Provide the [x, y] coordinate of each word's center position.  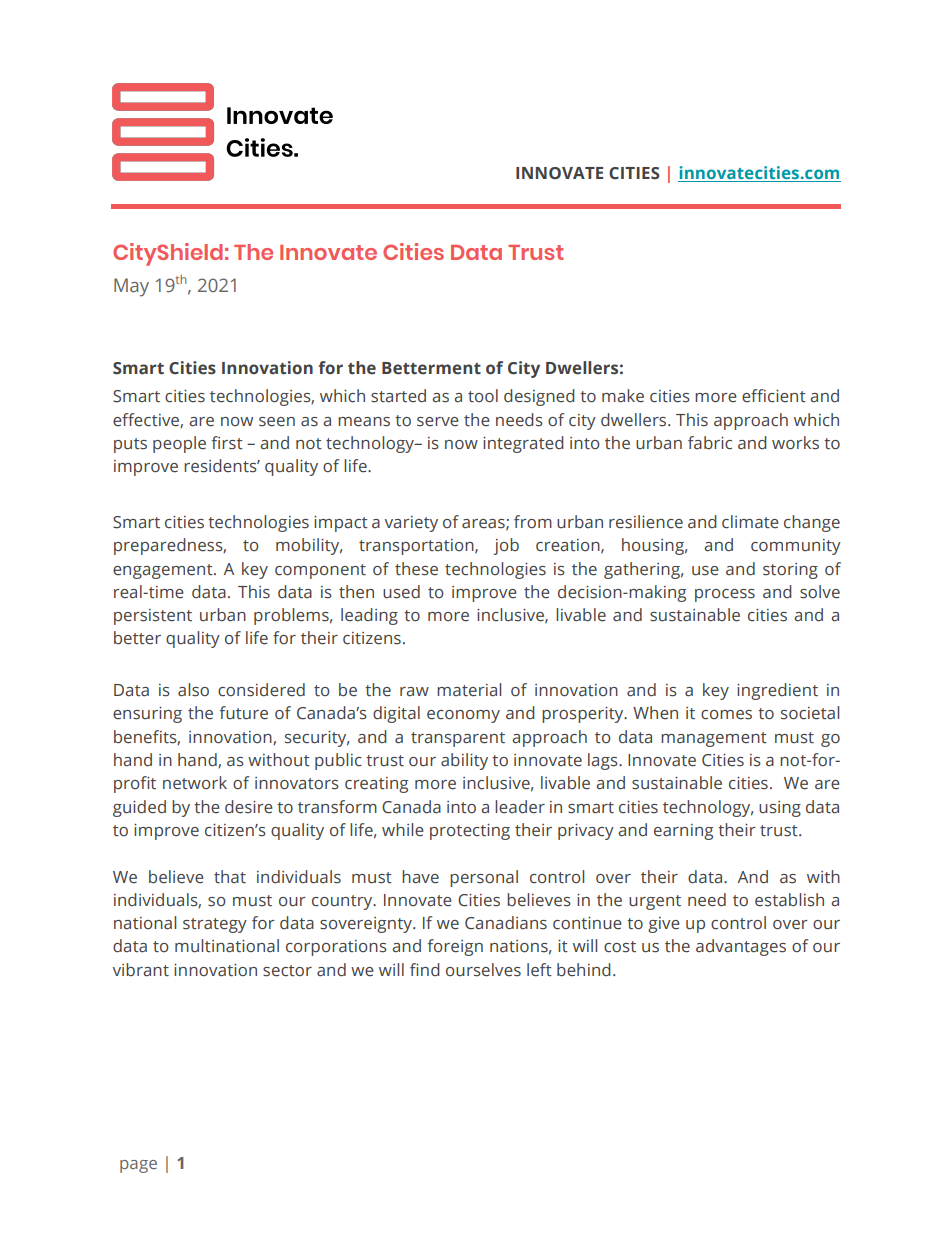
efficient [774, 396]
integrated [523, 444]
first [227, 443]
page [138, 1166]
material [469, 690]
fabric [710, 443]
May [131, 287]
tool [483, 396]
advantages [741, 947]
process [725, 595]
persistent [153, 617]
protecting [470, 832]
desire [249, 807]
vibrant [141, 970]
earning [683, 832]
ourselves [483, 970]
